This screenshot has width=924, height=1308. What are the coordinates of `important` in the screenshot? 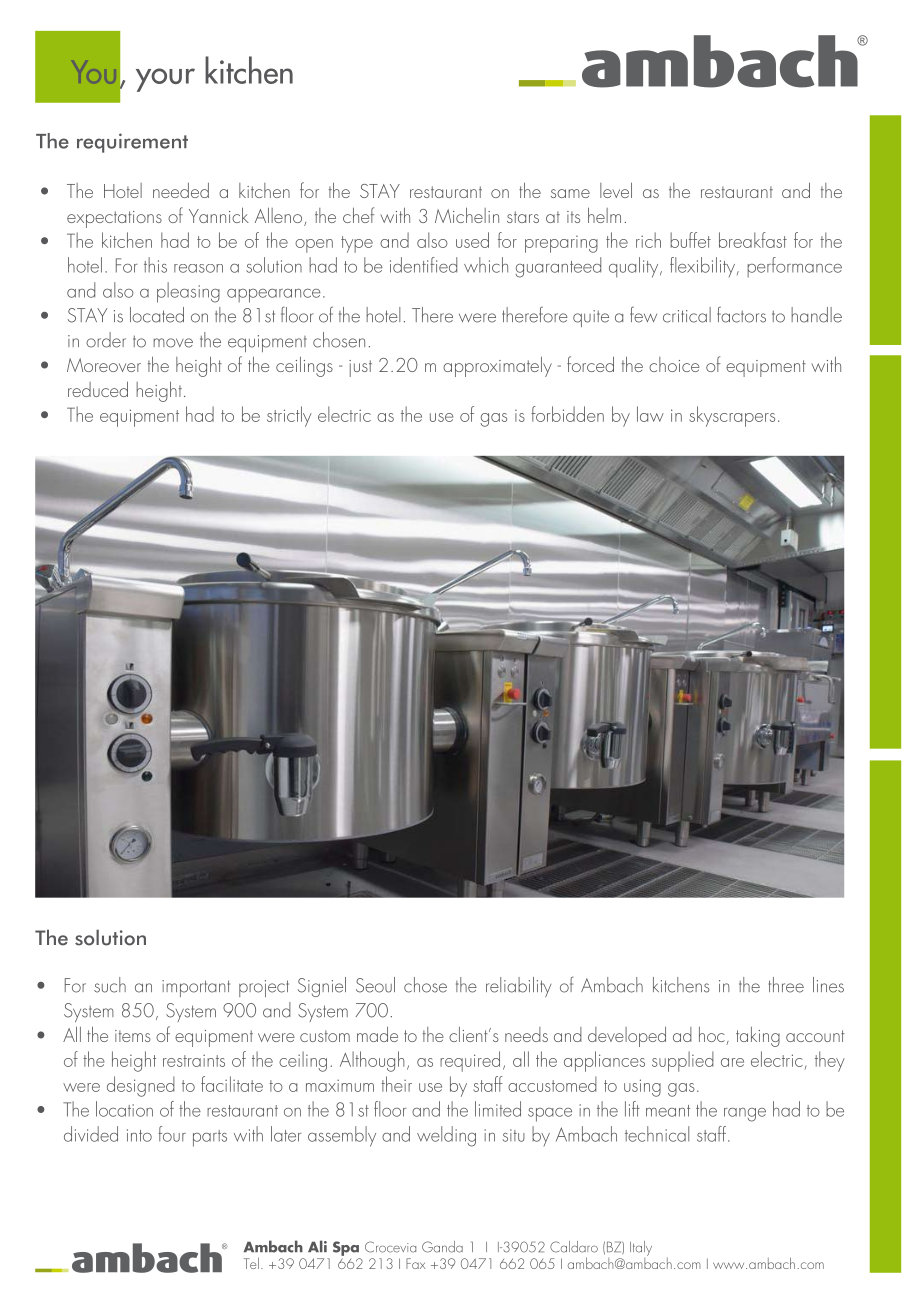 It's located at (196, 988).
